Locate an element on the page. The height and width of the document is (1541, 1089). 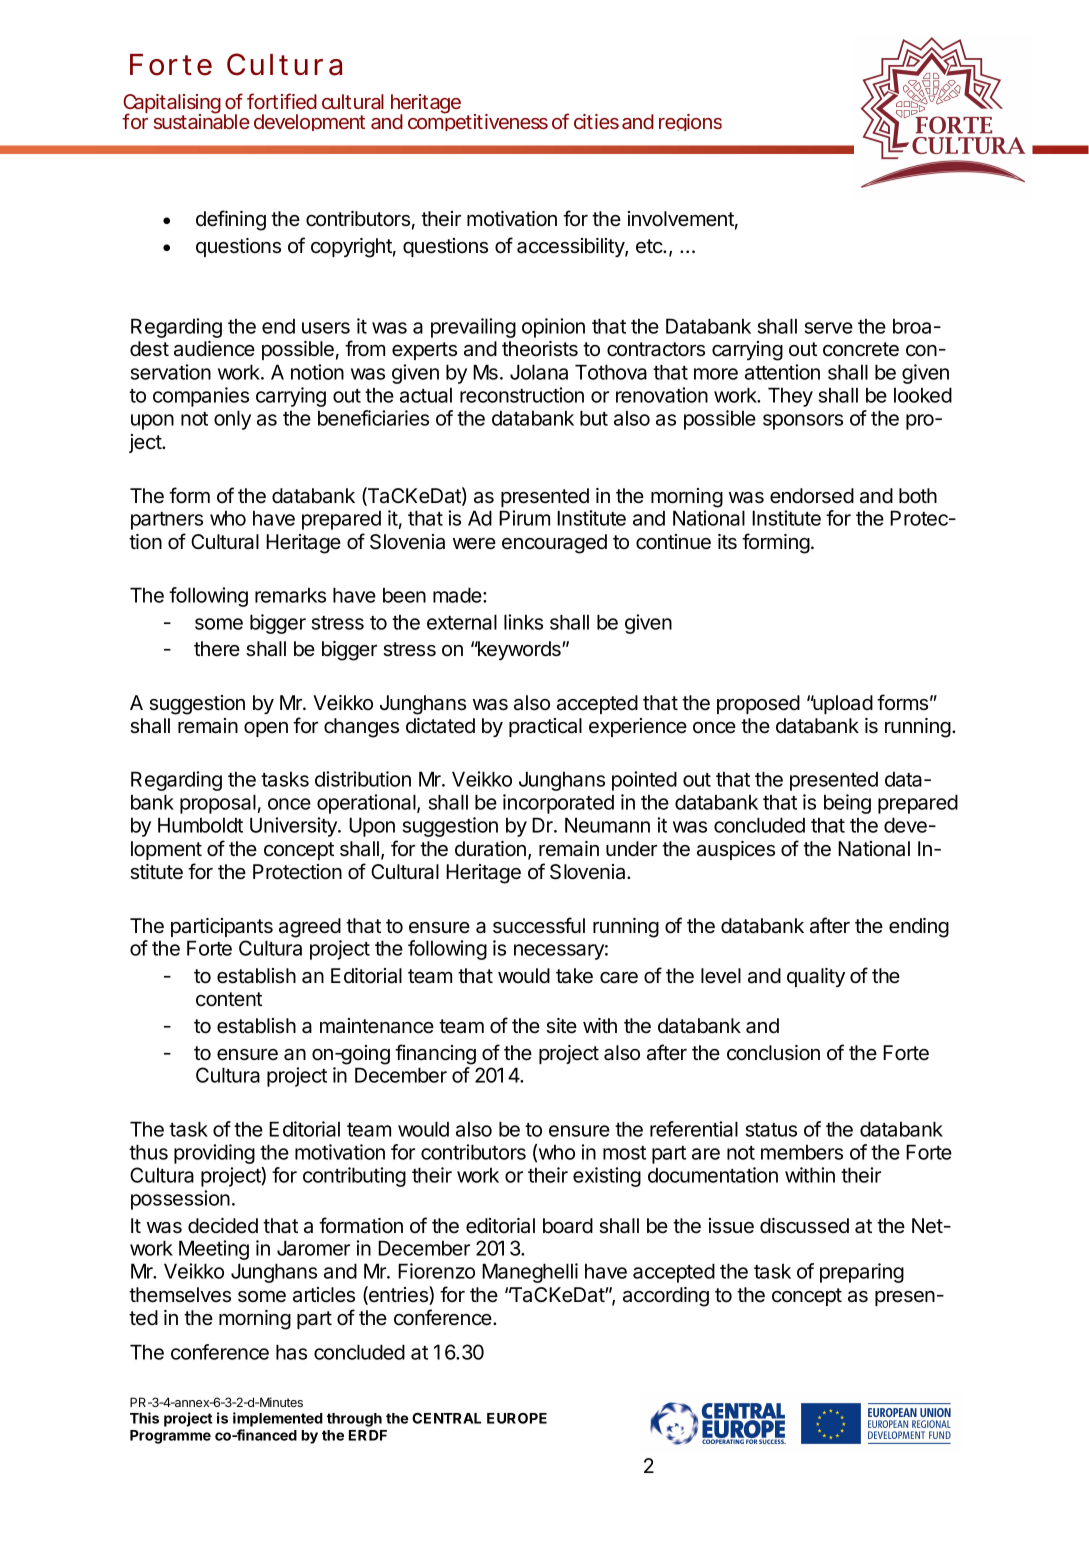
being is located at coordinates (847, 804).
